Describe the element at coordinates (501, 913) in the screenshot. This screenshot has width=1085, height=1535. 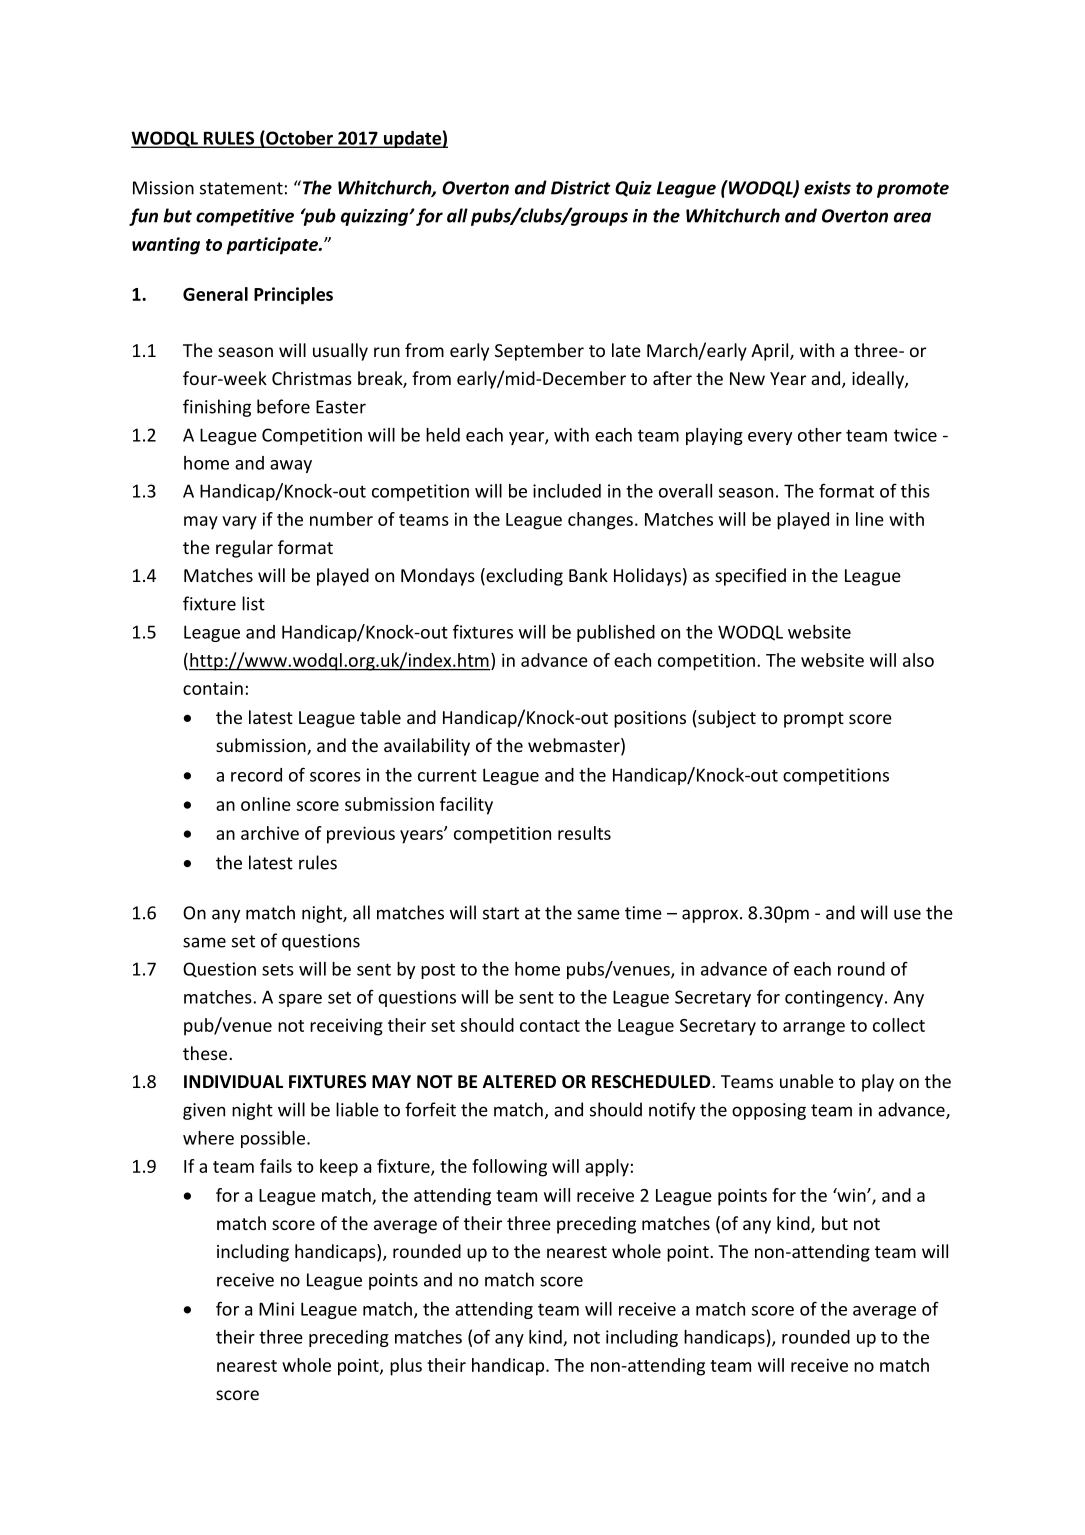
I see `start` at that location.
